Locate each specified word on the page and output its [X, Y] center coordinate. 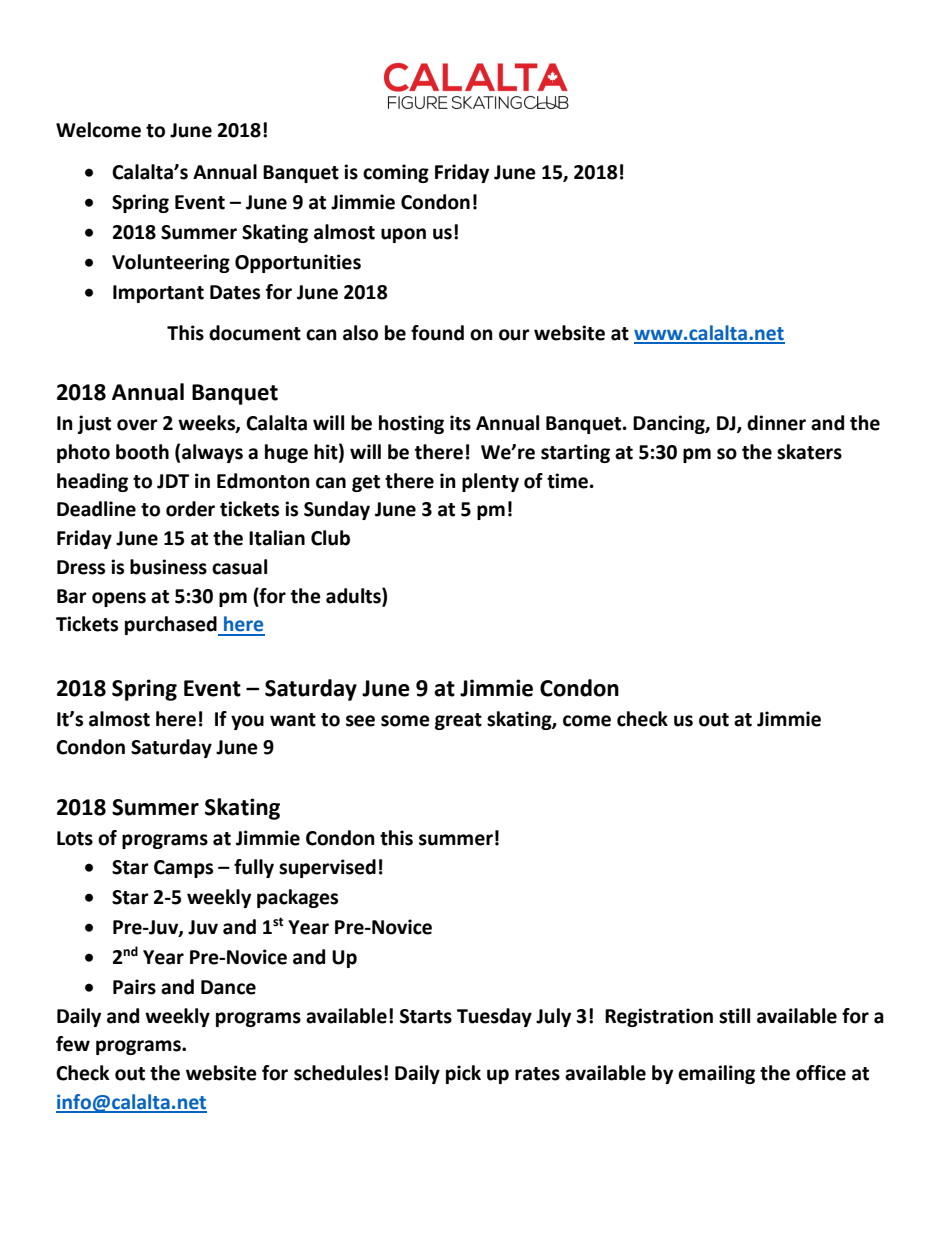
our [514, 335]
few [73, 1044]
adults [354, 596]
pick [463, 1074]
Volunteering [171, 263]
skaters [809, 452]
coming [396, 173]
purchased [172, 626]
